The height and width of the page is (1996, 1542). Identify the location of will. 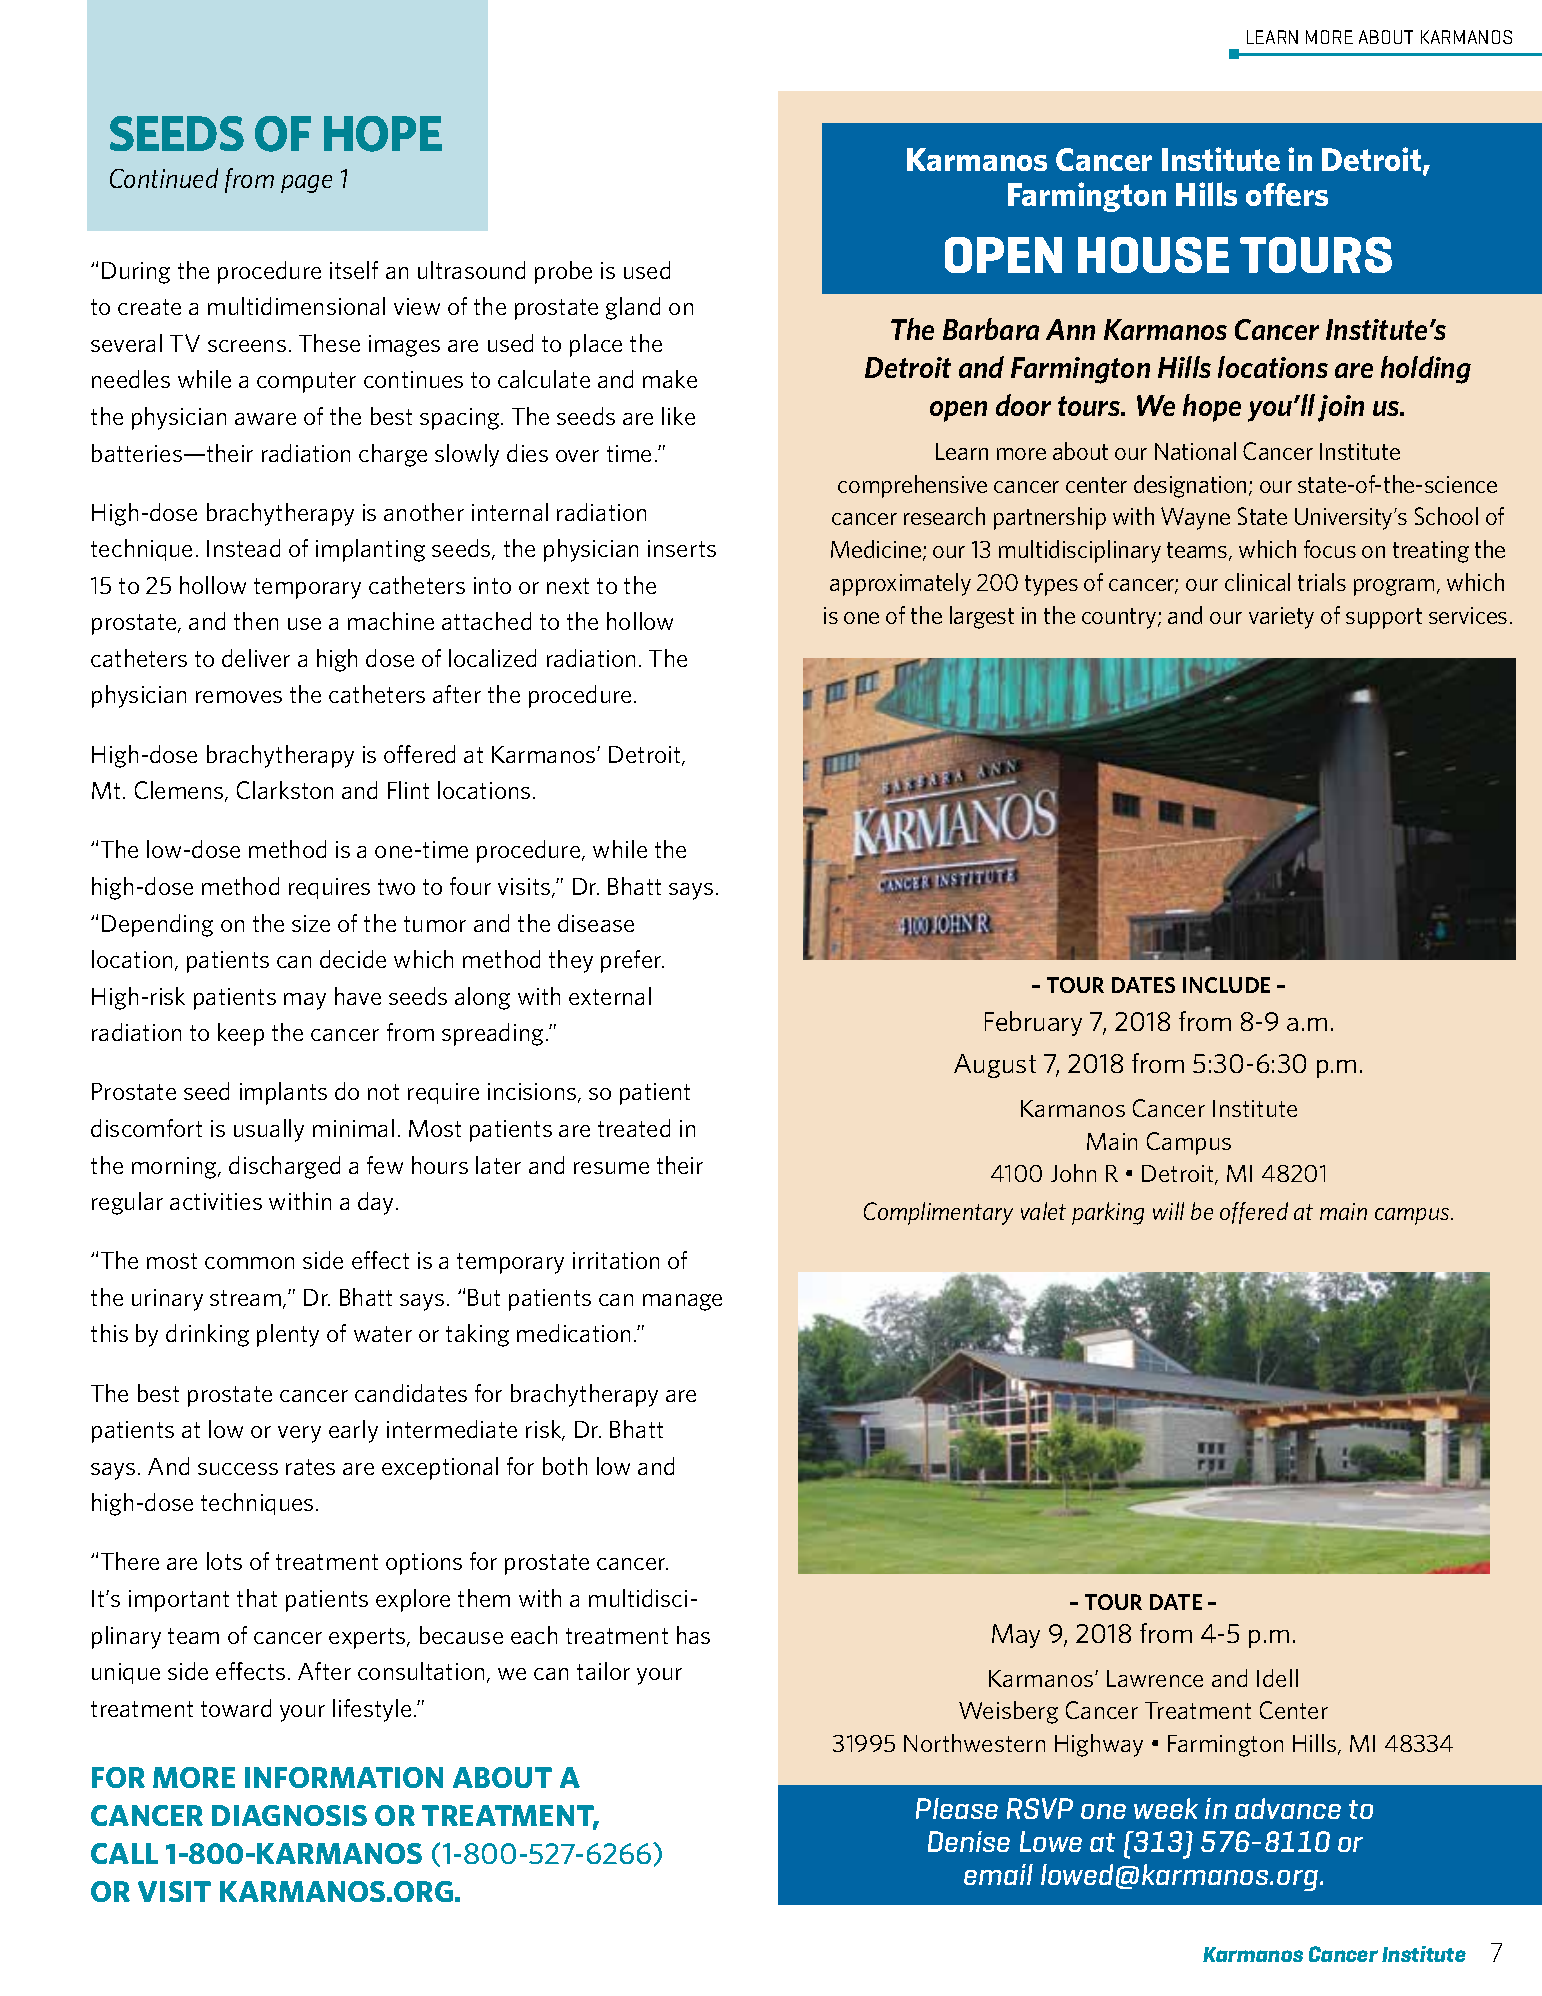
(1168, 1211).
